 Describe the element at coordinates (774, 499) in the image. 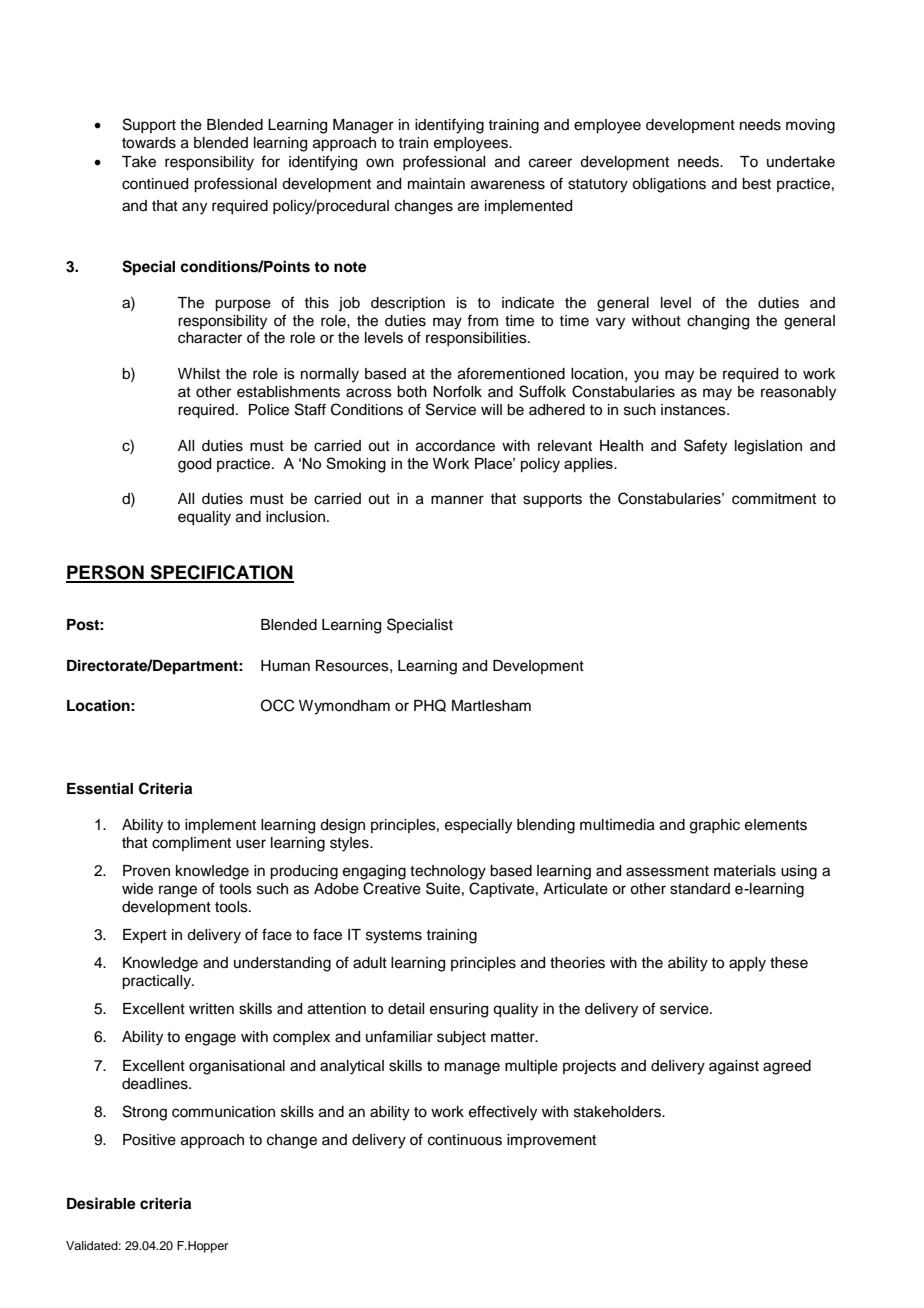

I see `commitment` at that location.
